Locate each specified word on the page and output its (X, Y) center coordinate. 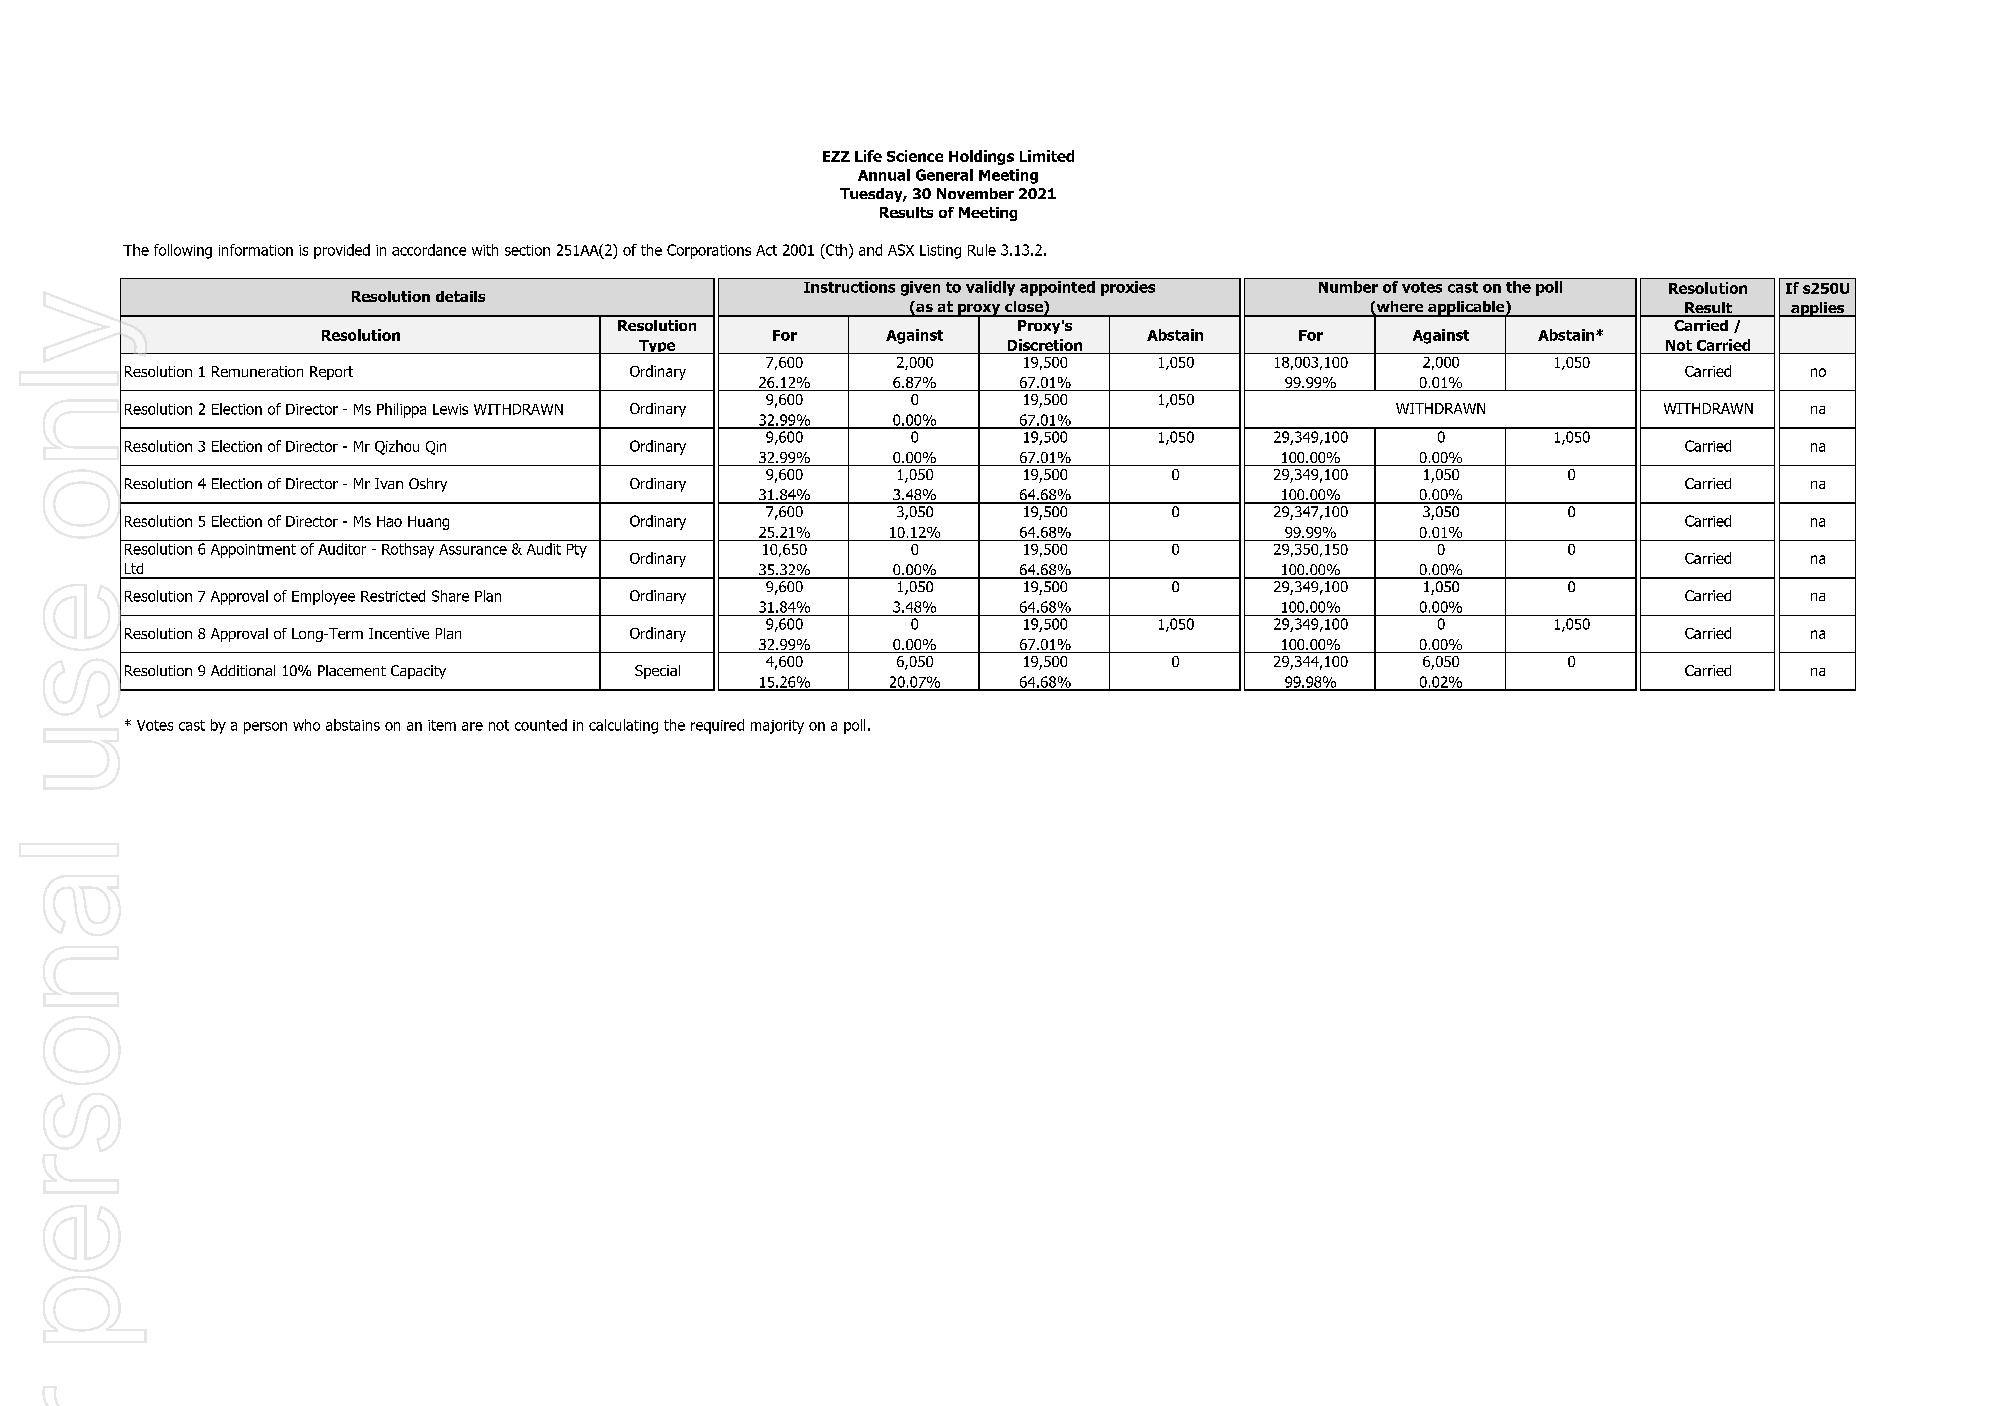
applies (1818, 309)
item (442, 725)
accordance (429, 250)
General (944, 175)
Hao (389, 521)
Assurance (473, 549)
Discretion (1045, 345)
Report (331, 373)
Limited (1047, 156)
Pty (577, 551)
